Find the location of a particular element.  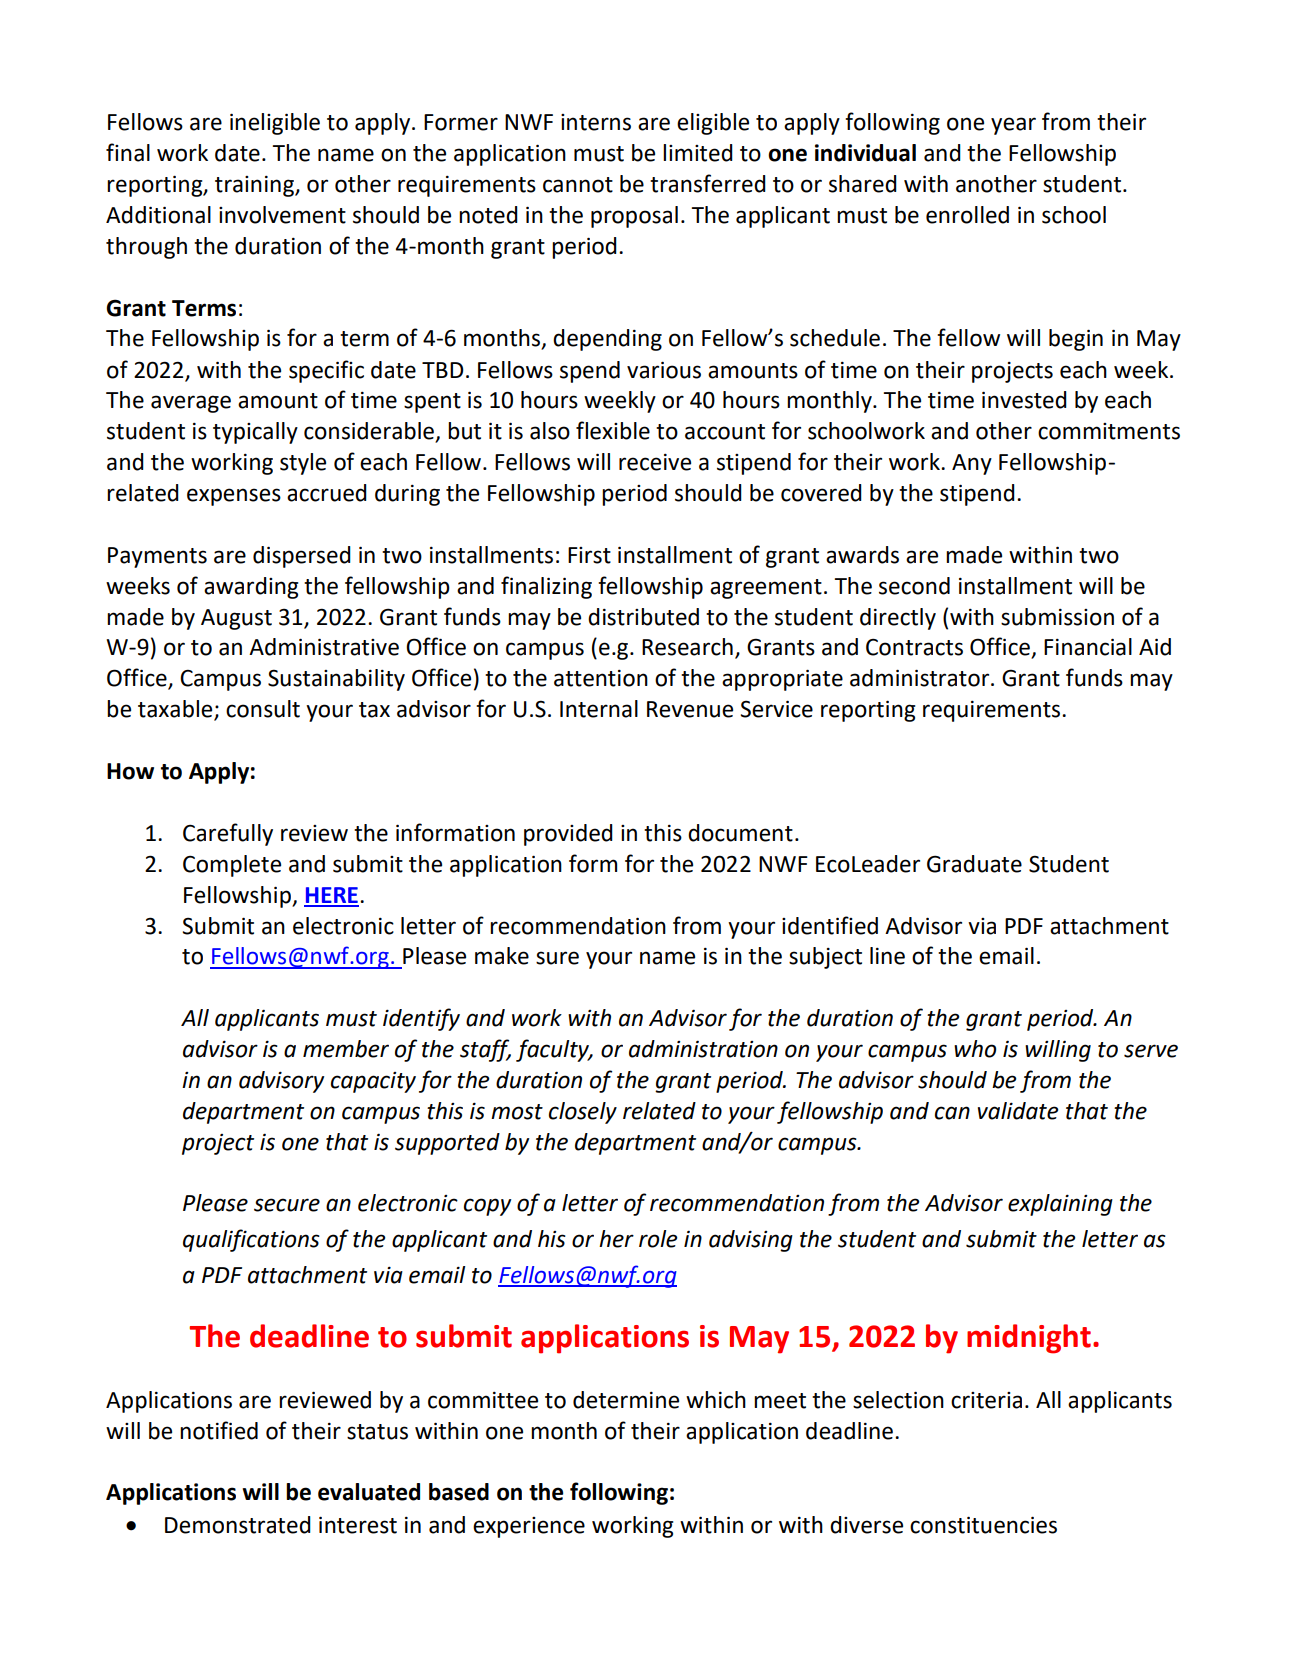

year is located at coordinates (1013, 126).
